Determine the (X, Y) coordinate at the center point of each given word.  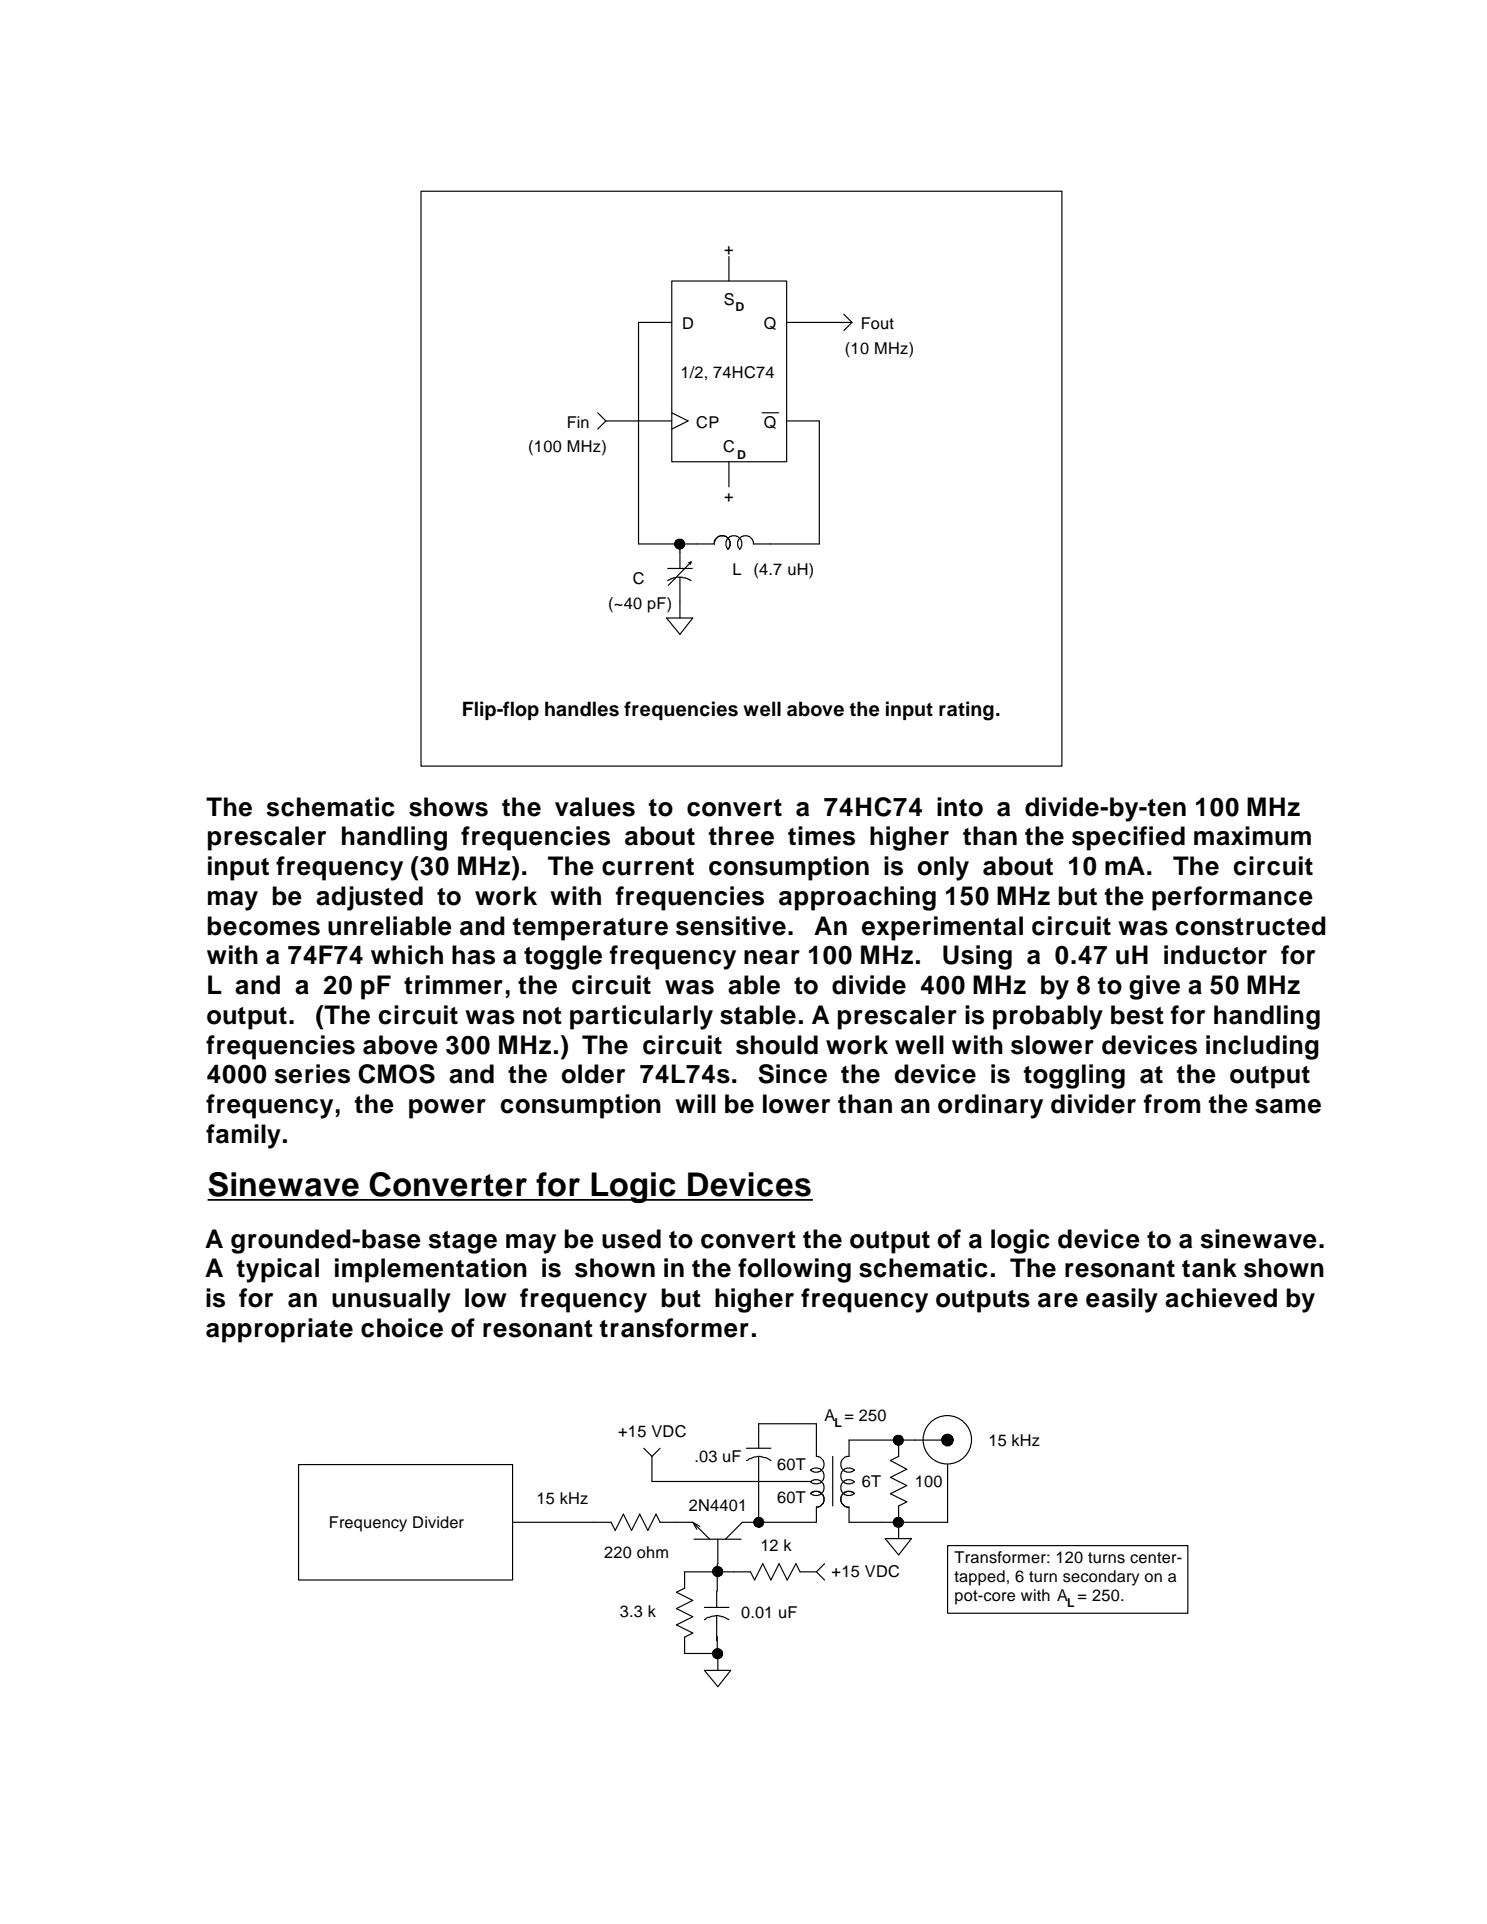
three (741, 836)
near (772, 957)
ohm (652, 1552)
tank (1209, 1268)
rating (966, 711)
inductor (1215, 955)
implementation (431, 1270)
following (794, 1270)
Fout (878, 323)
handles (582, 709)
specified (1128, 838)
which (407, 955)
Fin (578, 422)
